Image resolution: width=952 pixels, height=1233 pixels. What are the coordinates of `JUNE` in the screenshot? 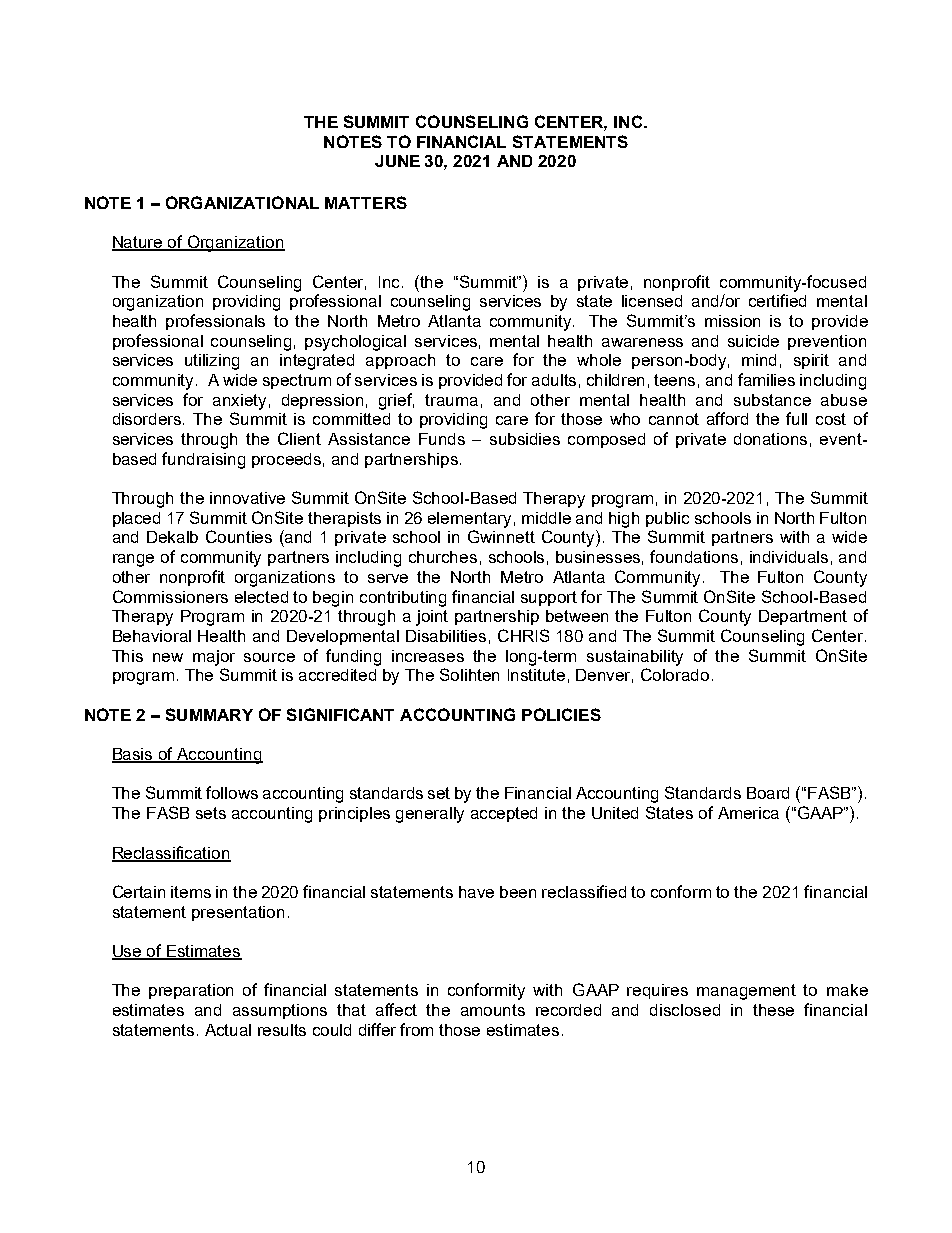 It's located at (397, 161).
